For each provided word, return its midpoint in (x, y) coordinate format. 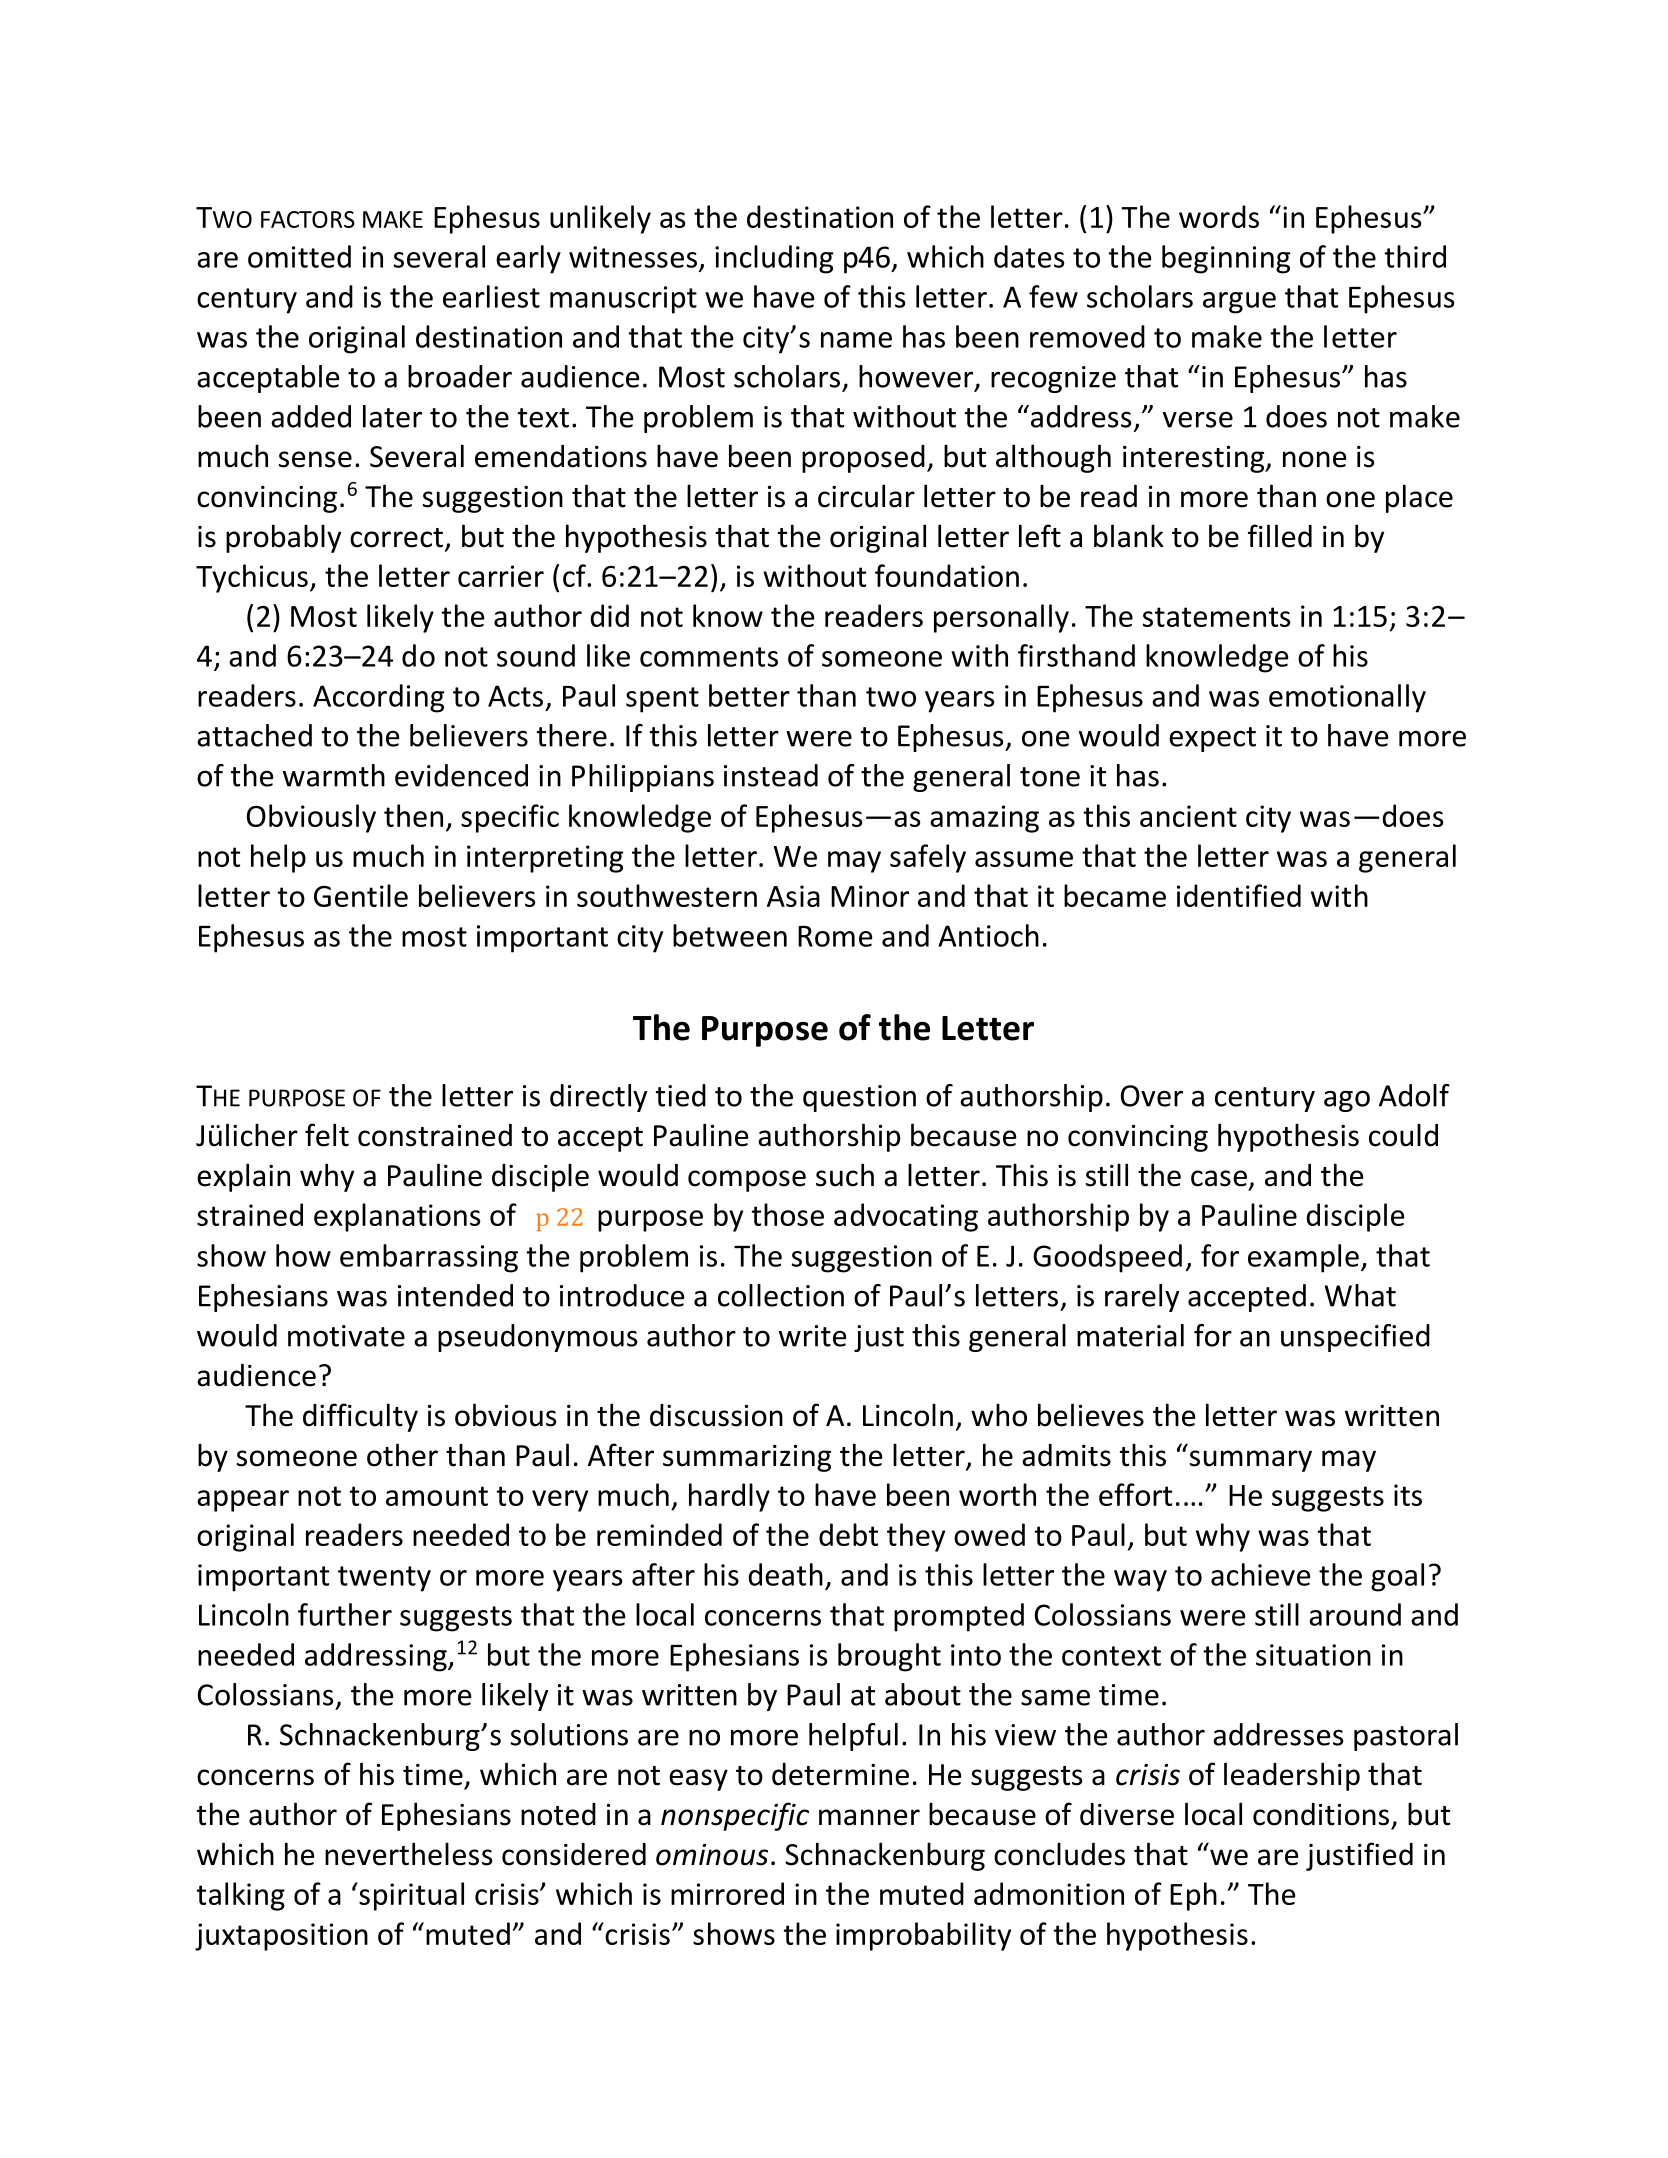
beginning (1226, 259)
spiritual (410, 1896)
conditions (1321, 1814)
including (774, 259)
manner (869, 1817)
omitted (299, 256)
